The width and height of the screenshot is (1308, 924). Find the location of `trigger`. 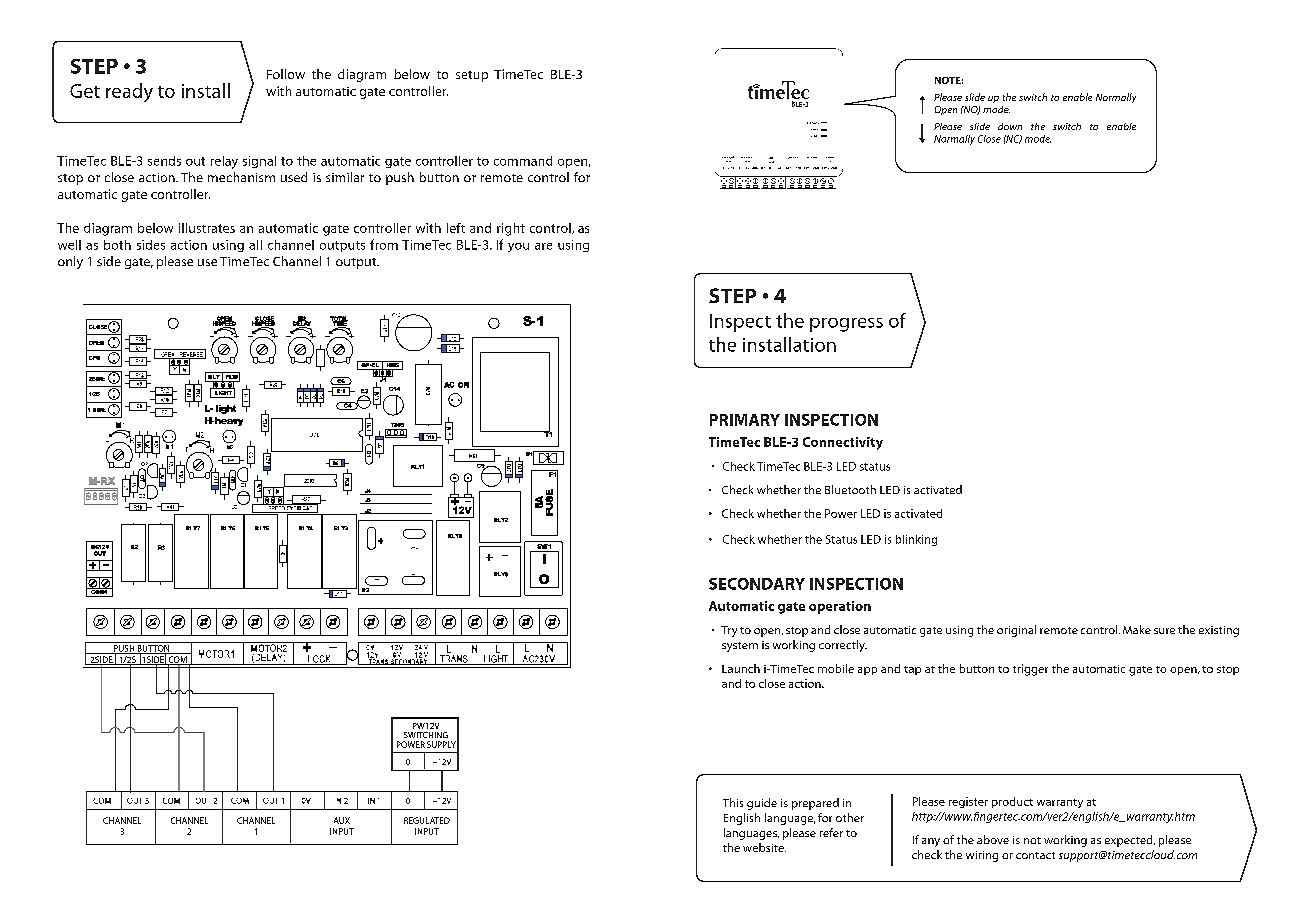

trigger is located at coordinates (1030, 670).
